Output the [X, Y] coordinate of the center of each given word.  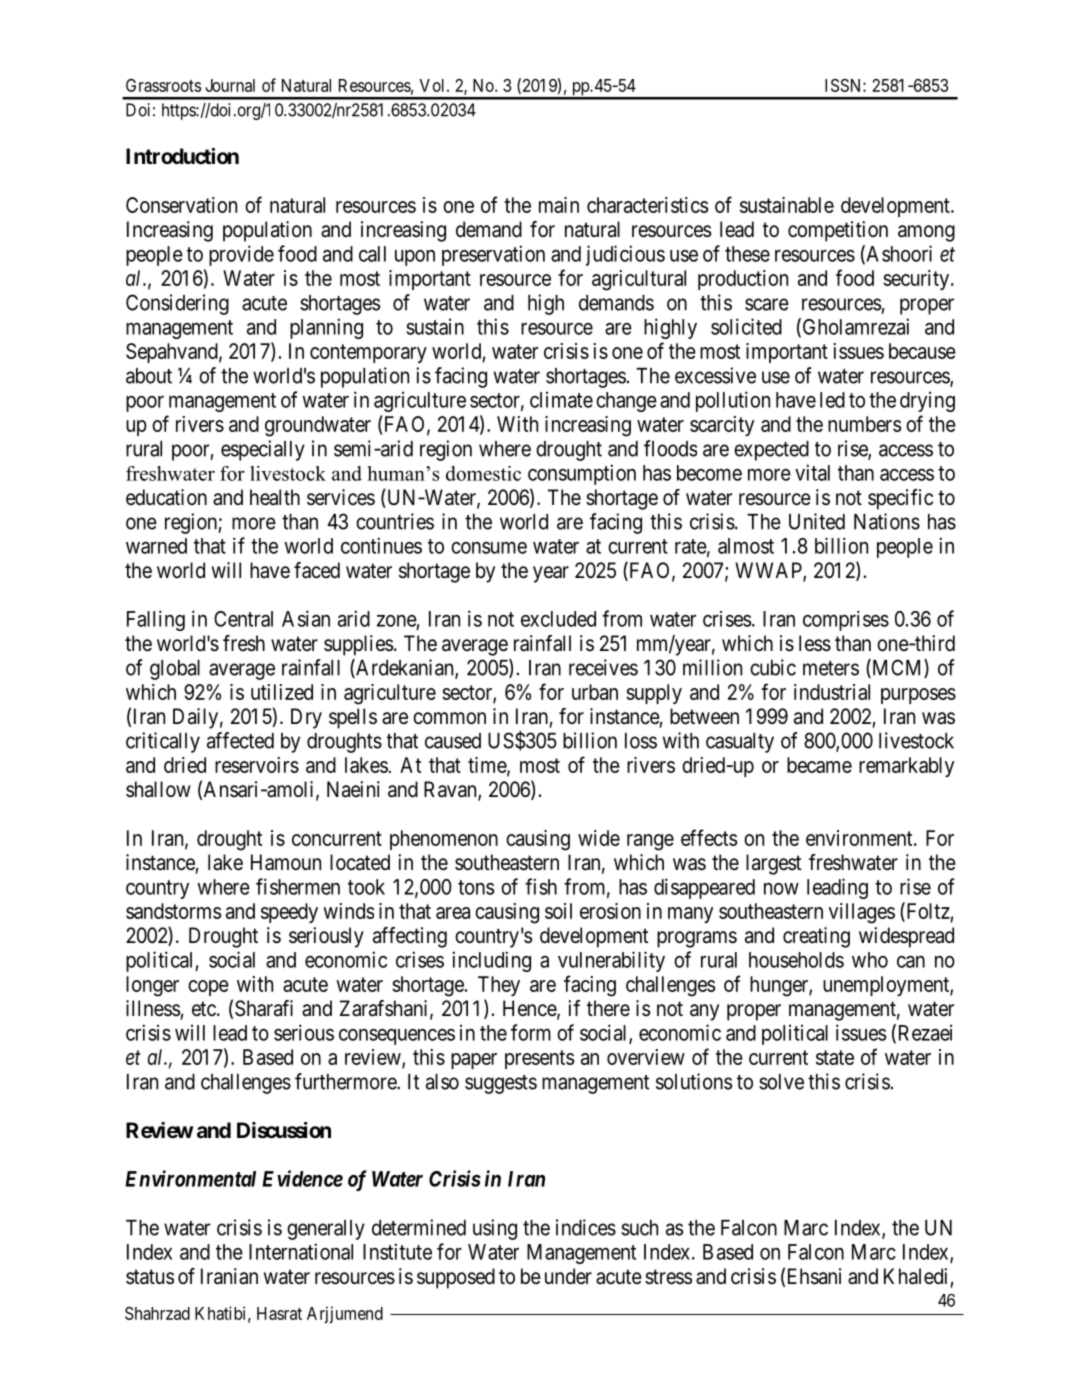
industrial [832, 692]
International [301, 1251]
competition [838, 231]
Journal [230, 85]
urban [595, 692]
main [559, 205]
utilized [282, 692]
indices [586, 1227]
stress [668, 1277]
